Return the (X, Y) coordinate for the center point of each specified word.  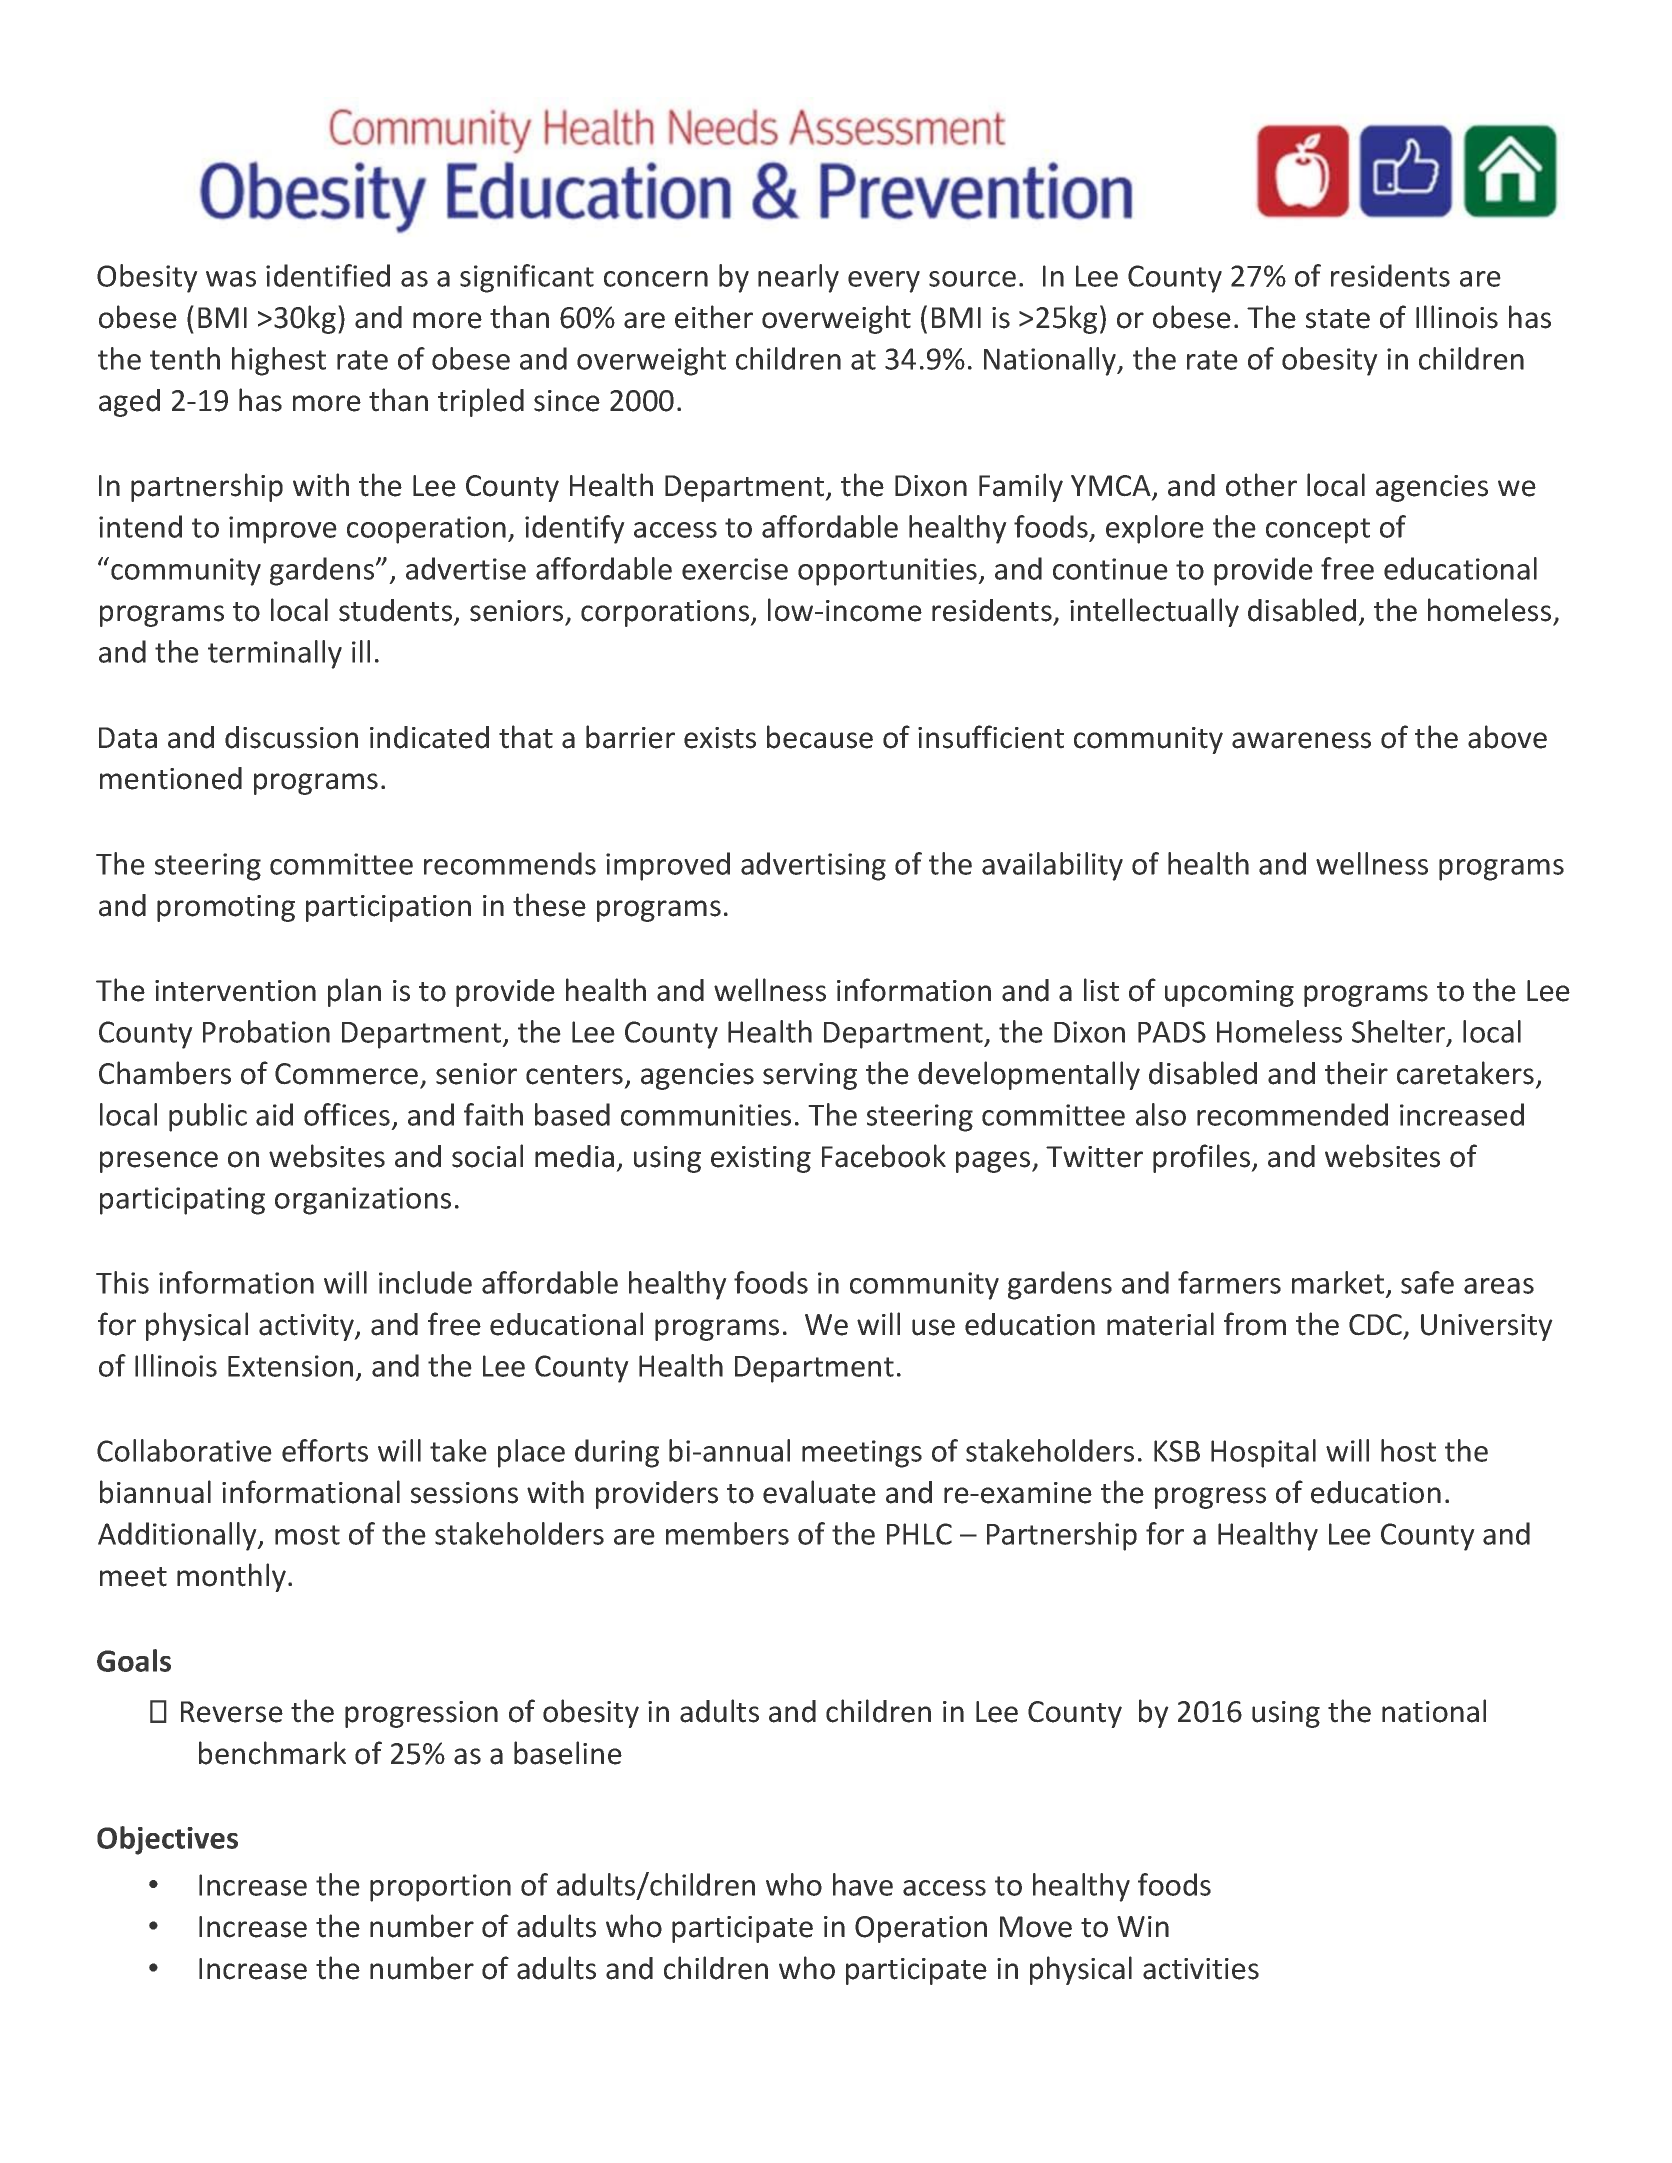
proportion (440, 1888)
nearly (798, 278)
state (1338, 319)
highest (279, 361)
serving (810, 1076)
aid (274, 1114)
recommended (1292, 1114)
